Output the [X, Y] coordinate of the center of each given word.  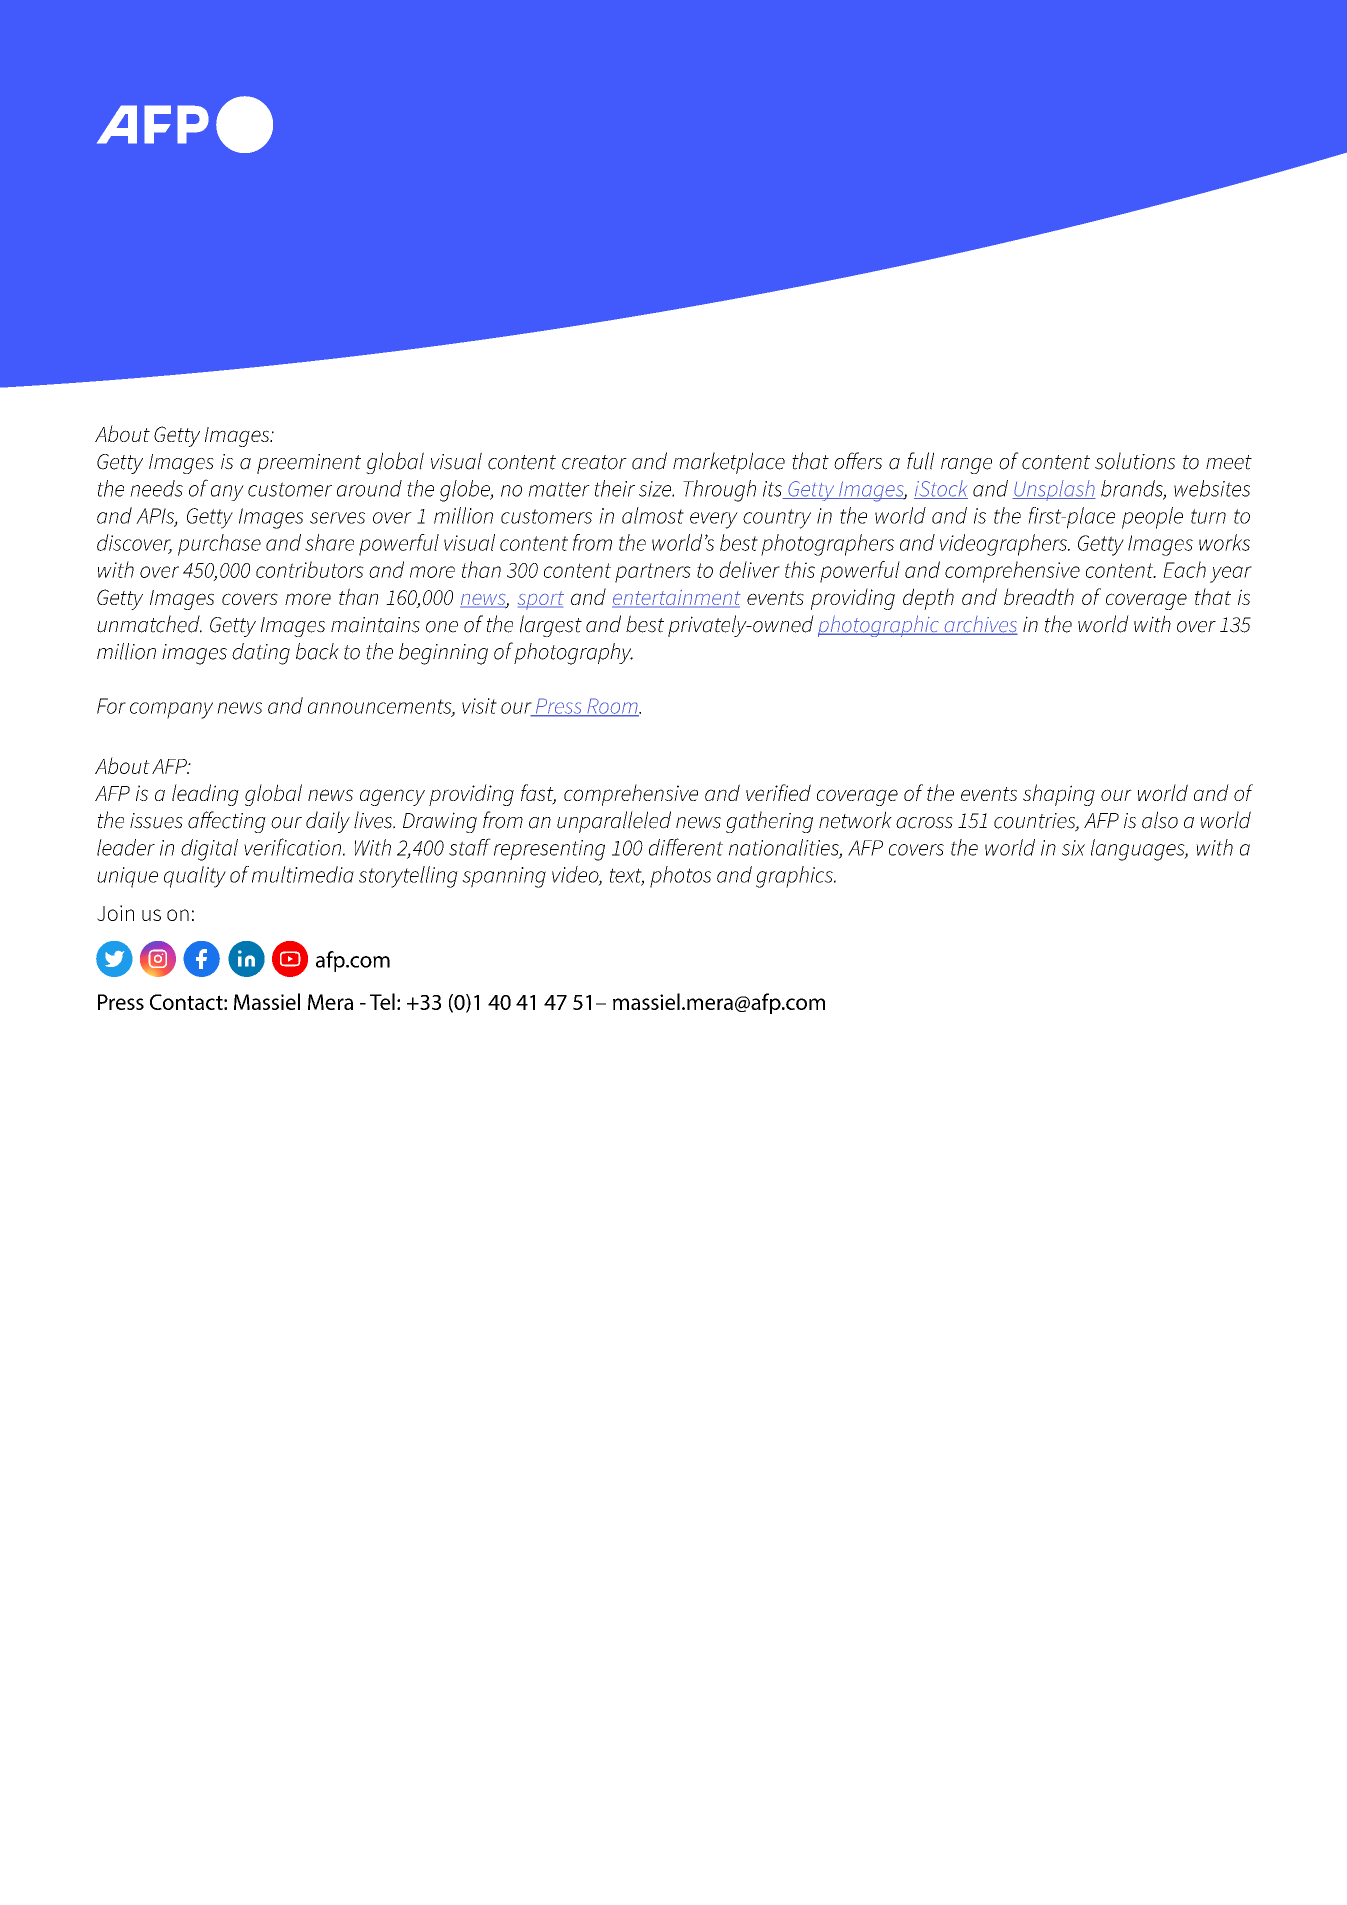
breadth [1039, 596]
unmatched [149, 624]
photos [680, 877]
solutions [1135, 461]
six [1073, 848]
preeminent [309, 464]
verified [778, 792]
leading [205, 795]
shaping [1059, 795]
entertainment [676, 599]
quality [195, 877]
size [656, 489]
